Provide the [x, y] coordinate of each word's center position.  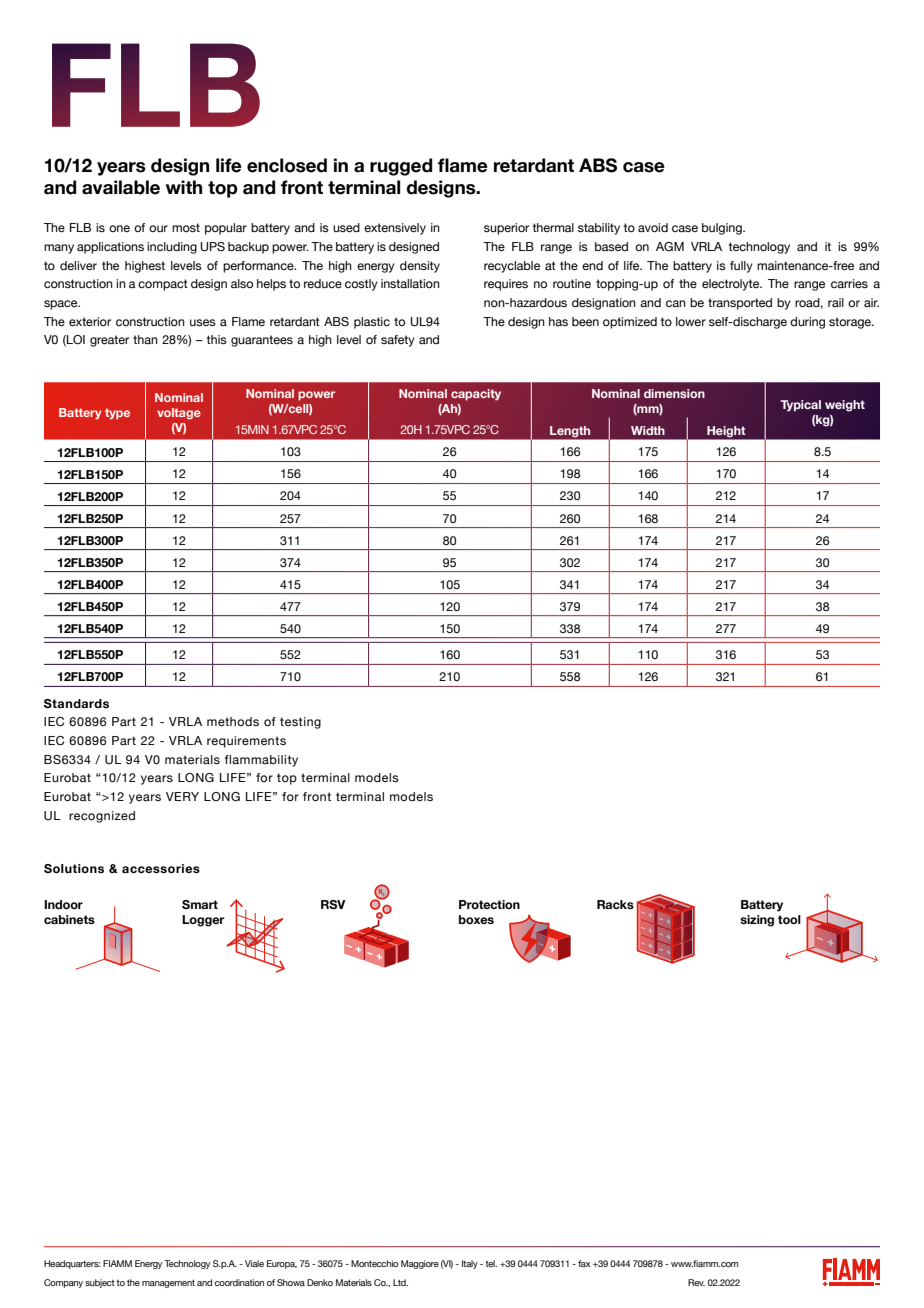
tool [789, 919]
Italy [470, 1264]
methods [233, 721]
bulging [723, 229]
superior [506, 229]
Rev [696, 1282]
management [168, 1284]
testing [300, 723]
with [184, 187]
